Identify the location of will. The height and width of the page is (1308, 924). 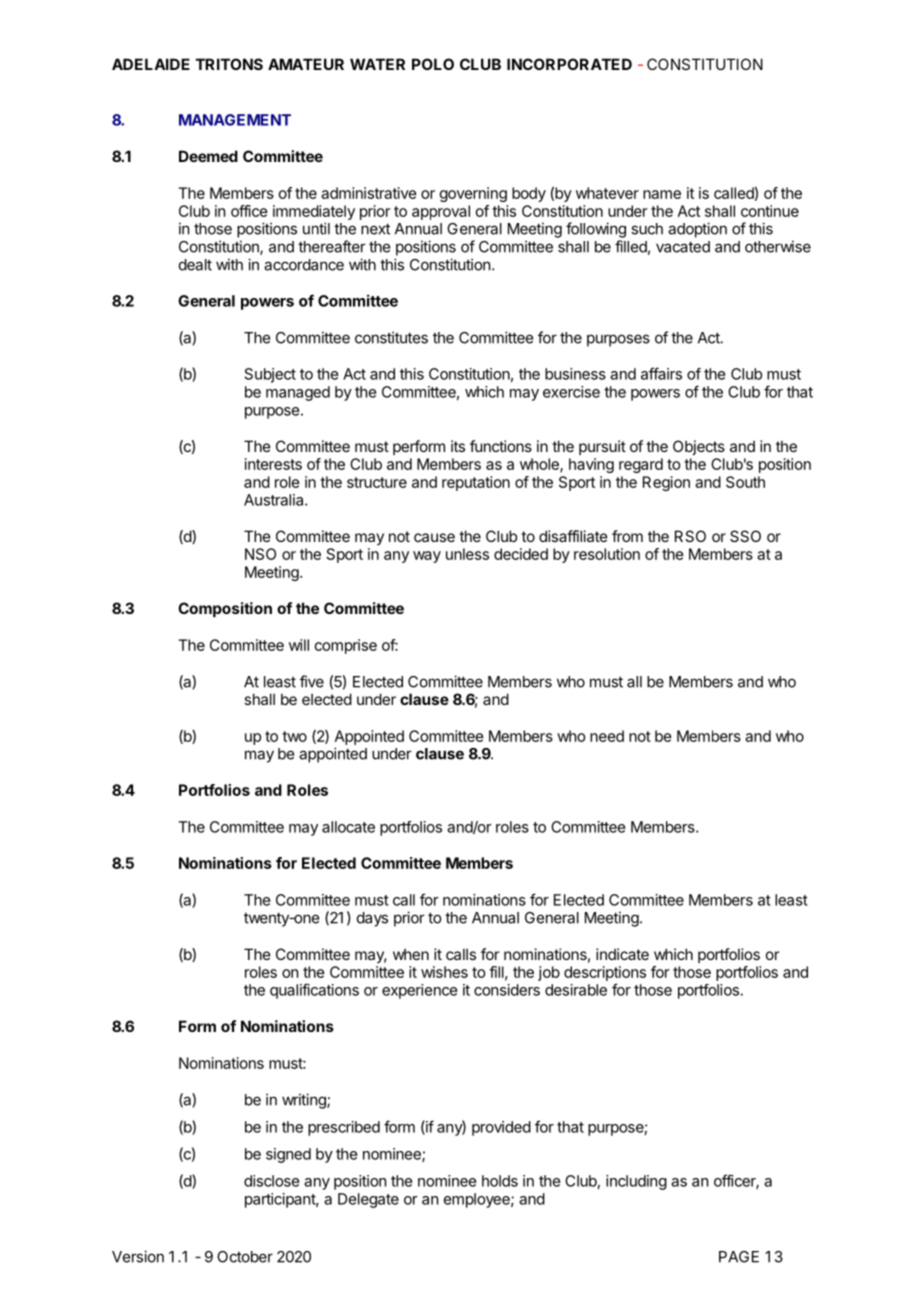
(299, 645).
